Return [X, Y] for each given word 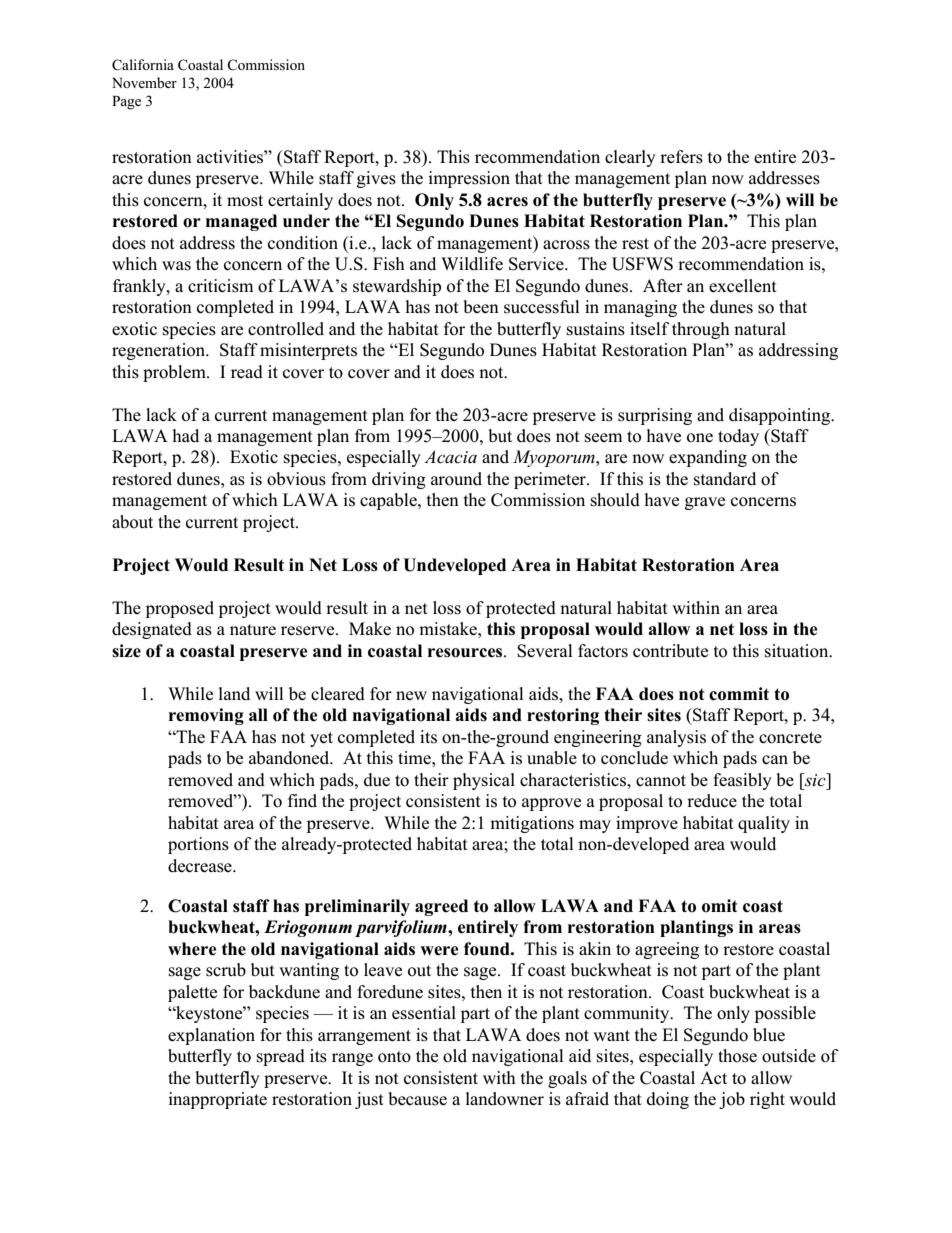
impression [469, 179]
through [701, 330]
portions [198, 845]
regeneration [160, 351]
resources [466, 653]
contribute [670, 651]
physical [484, 781]
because [417, 1099]
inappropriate [217, 1100]
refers [681, 157]
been [481, 307]
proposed [180, 609]
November [144, 82]
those [737, 1056]
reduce [712, 801]
